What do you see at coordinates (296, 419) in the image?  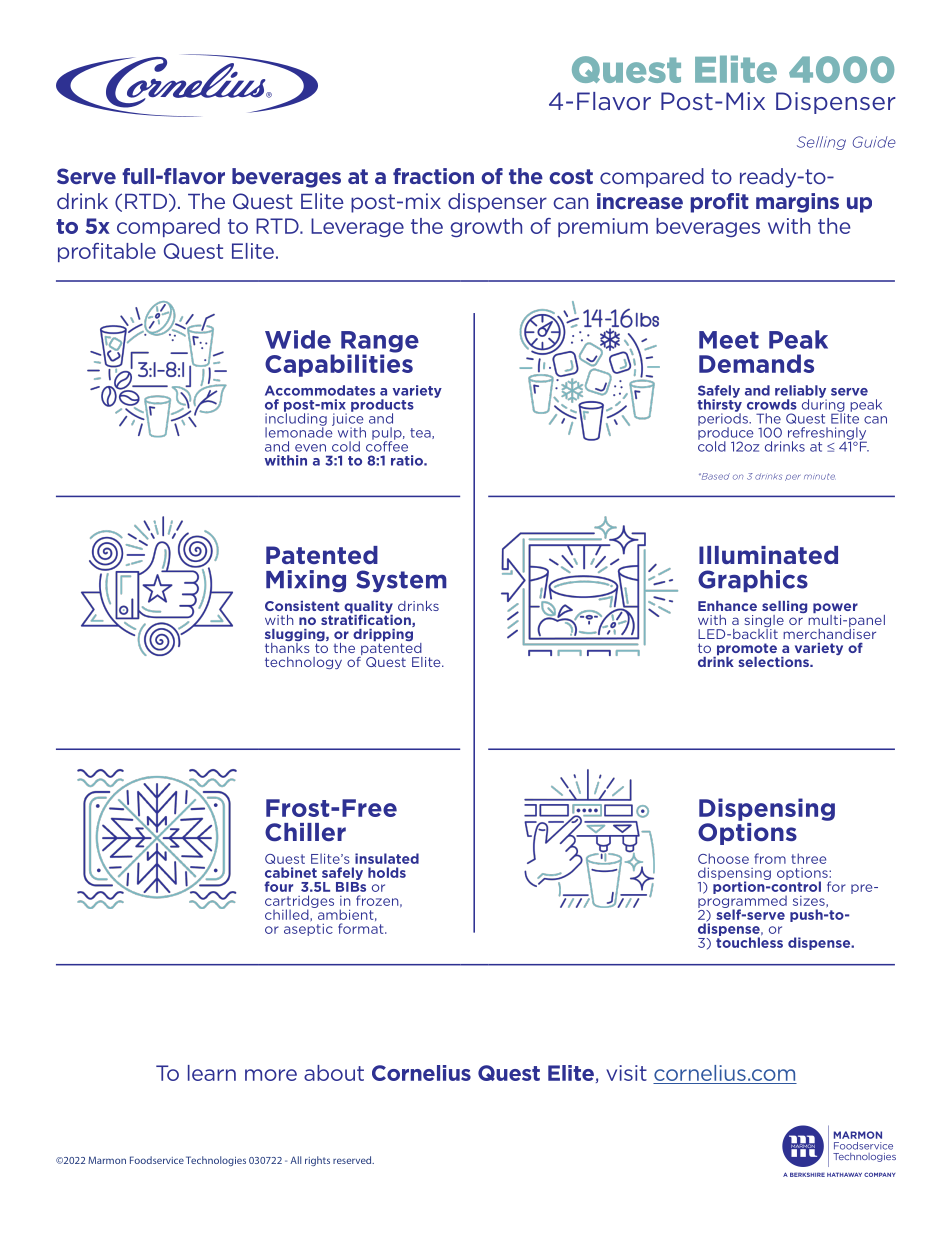 I see `including` at bounding box center [296, 419].
